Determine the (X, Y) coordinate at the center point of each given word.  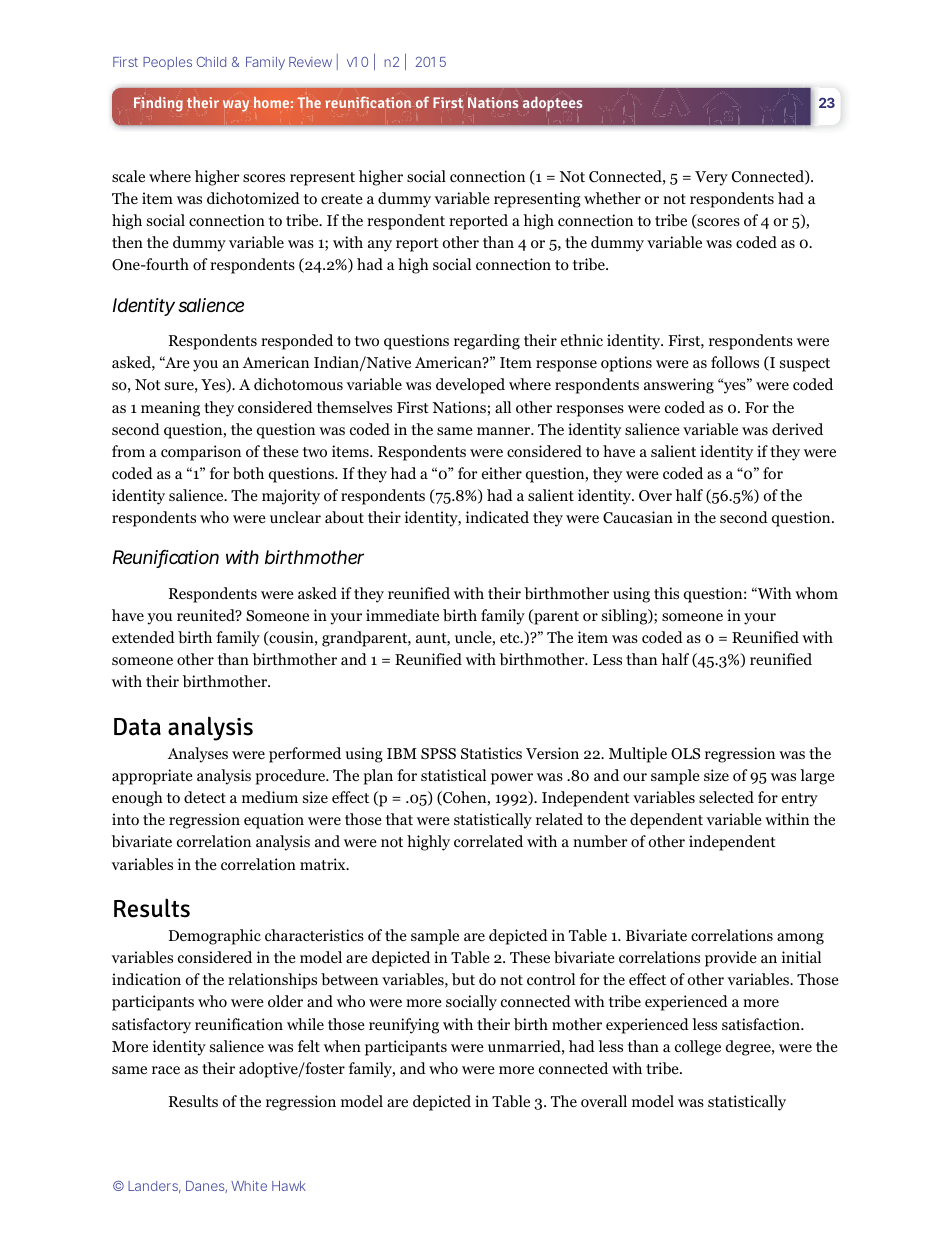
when (342, 1046)
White (249, 1186)
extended (143, 637)
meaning (170, 409)
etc (511, 638)
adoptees (552, 103)
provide (731, 959)
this (666, 593)
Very (711, 178)
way (236, 106)
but (463, 979)
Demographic (215, 937)
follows (735, 362)
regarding (487, 342)
